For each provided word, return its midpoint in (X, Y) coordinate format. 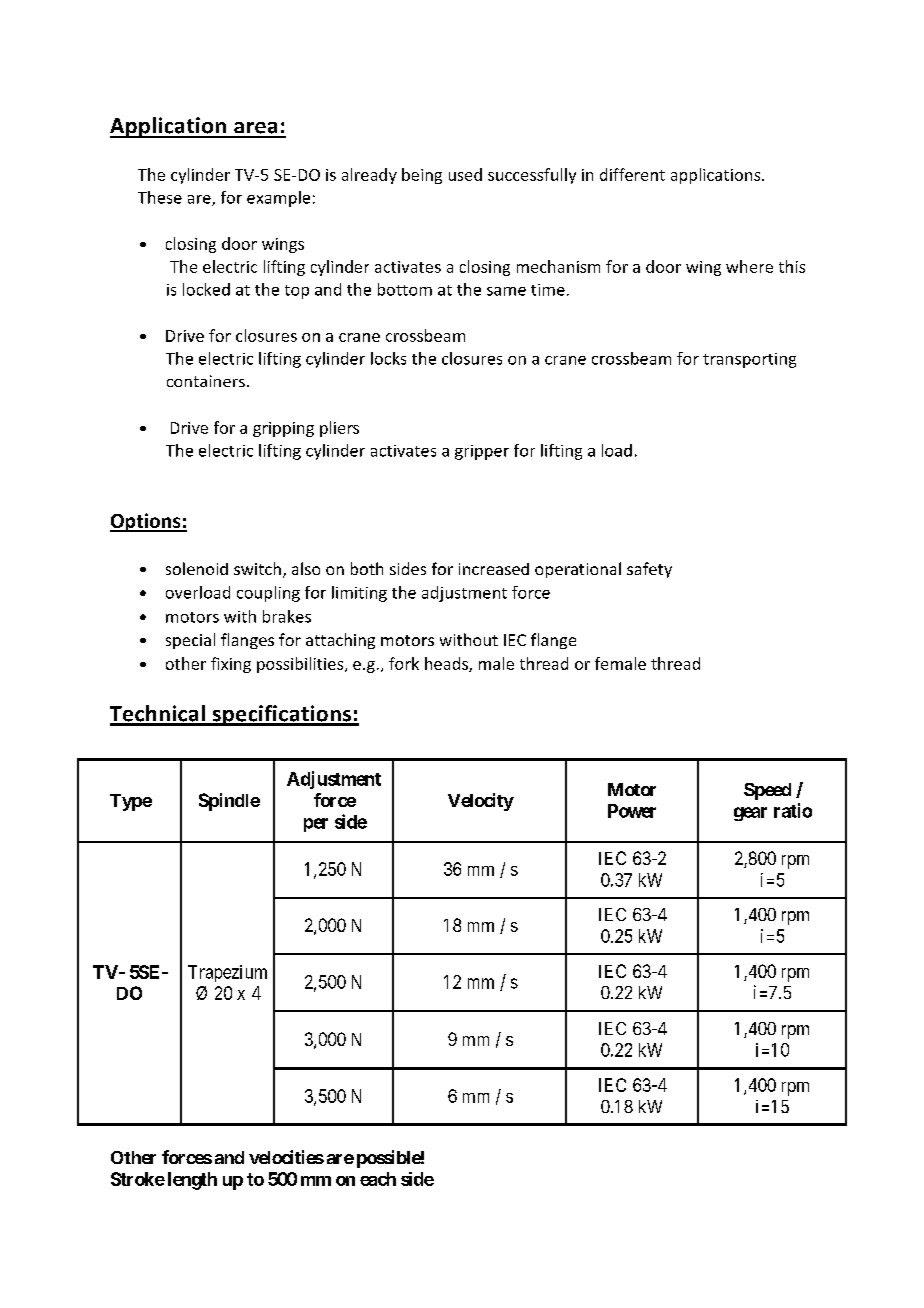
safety (649, 570)
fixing (231, 665)
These (160, 197)
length (192, 1181)
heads (447, 664)
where (749, 266)
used (465, 174)
